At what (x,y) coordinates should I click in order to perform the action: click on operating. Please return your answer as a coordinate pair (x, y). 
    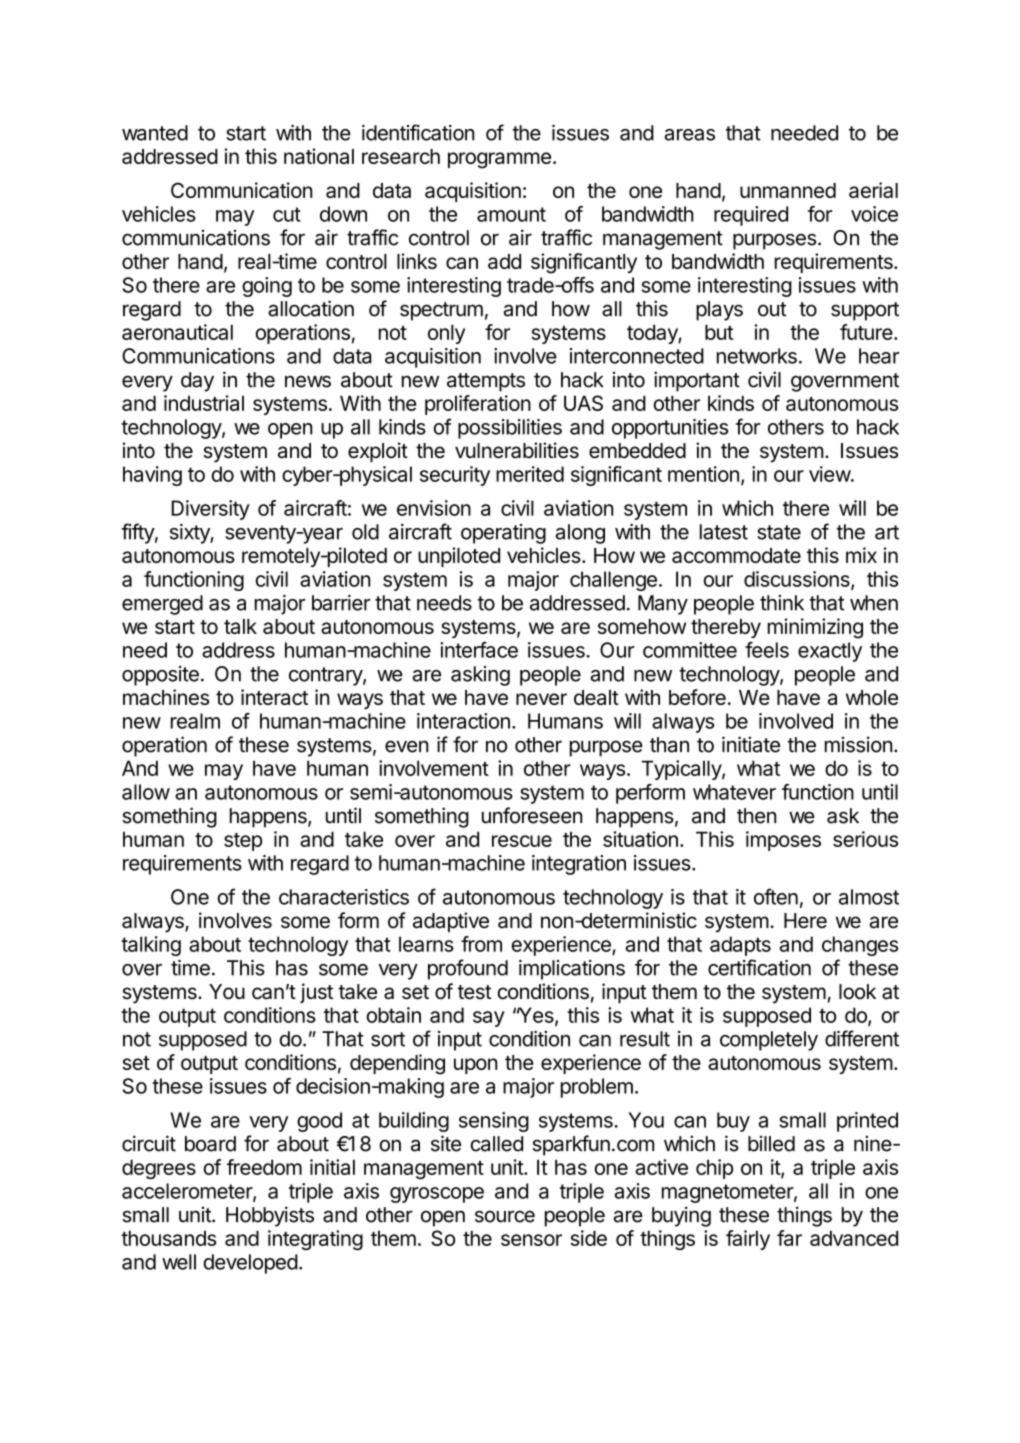
    Looking at the image, I should click on (503, 534).
